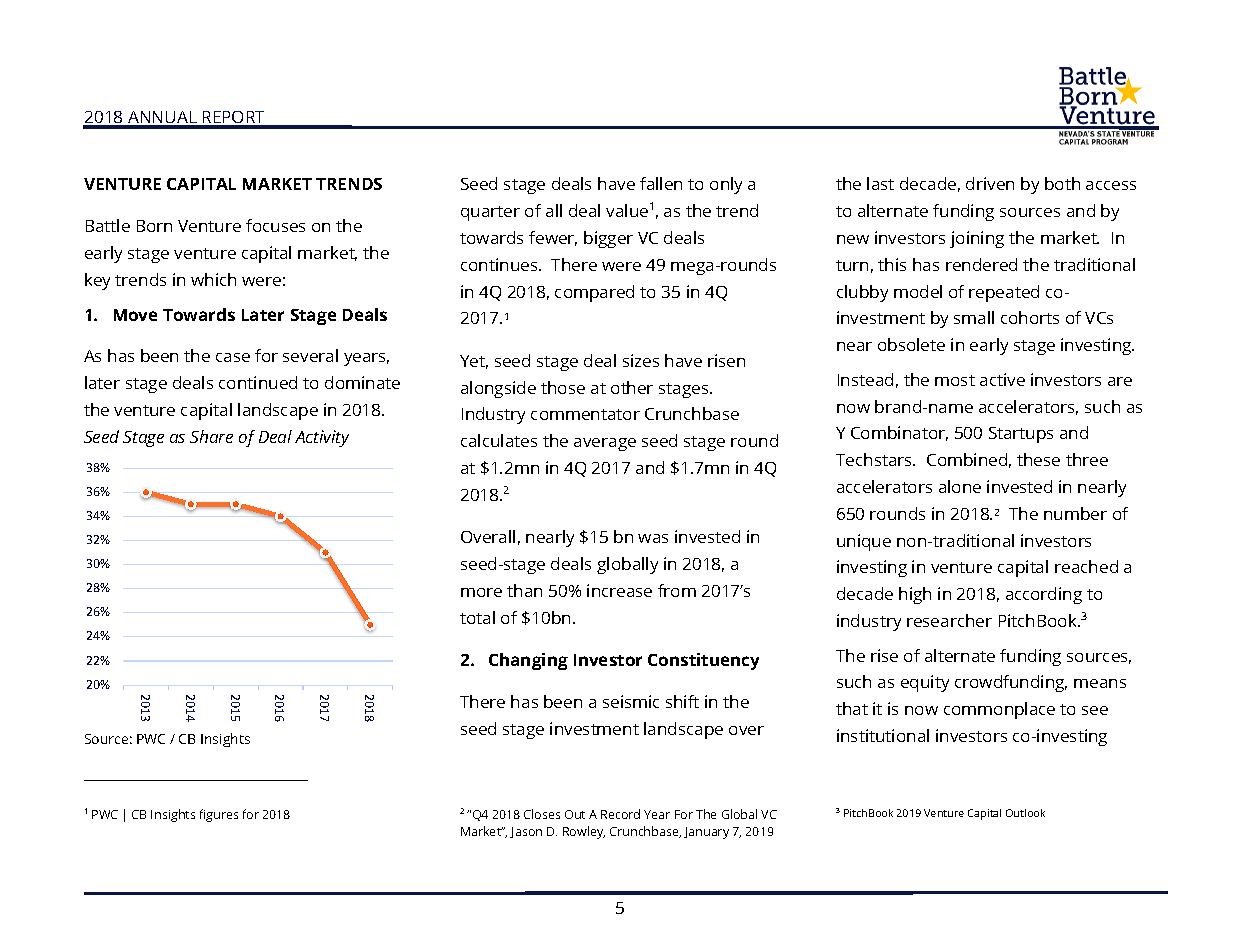 Image resolution: width=1233 pixels, height=952 pixels. Describe the element at coordinates (661, 183) in the image. I see `fallen` at that location.
